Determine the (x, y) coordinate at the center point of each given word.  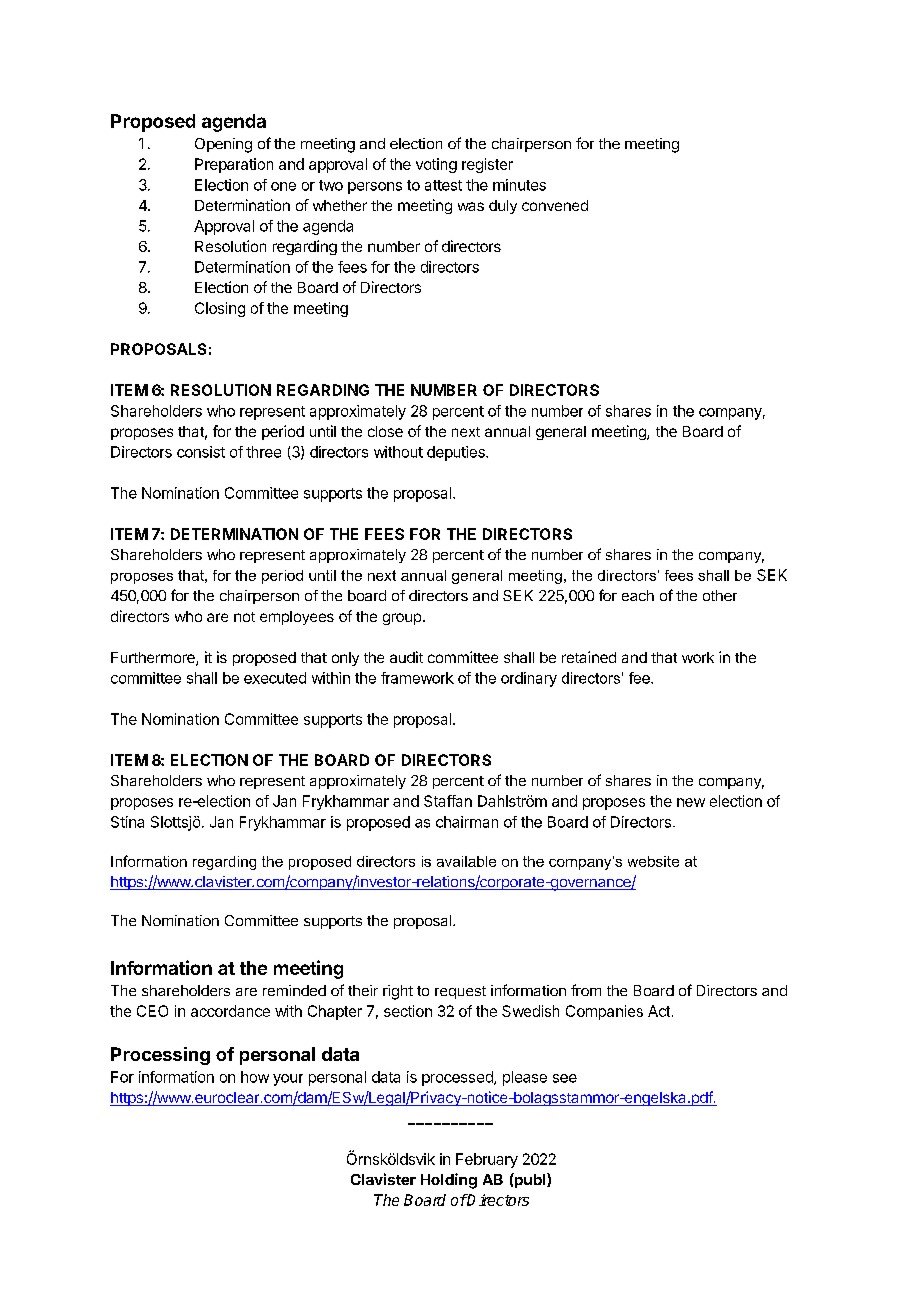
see (565, 1078)
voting (436, 165)
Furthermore (154, 659)
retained (589, 657)
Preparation (234, 165)
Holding (449, 1181)
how (255, 1077)
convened (555, 205)
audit (406, 657)
